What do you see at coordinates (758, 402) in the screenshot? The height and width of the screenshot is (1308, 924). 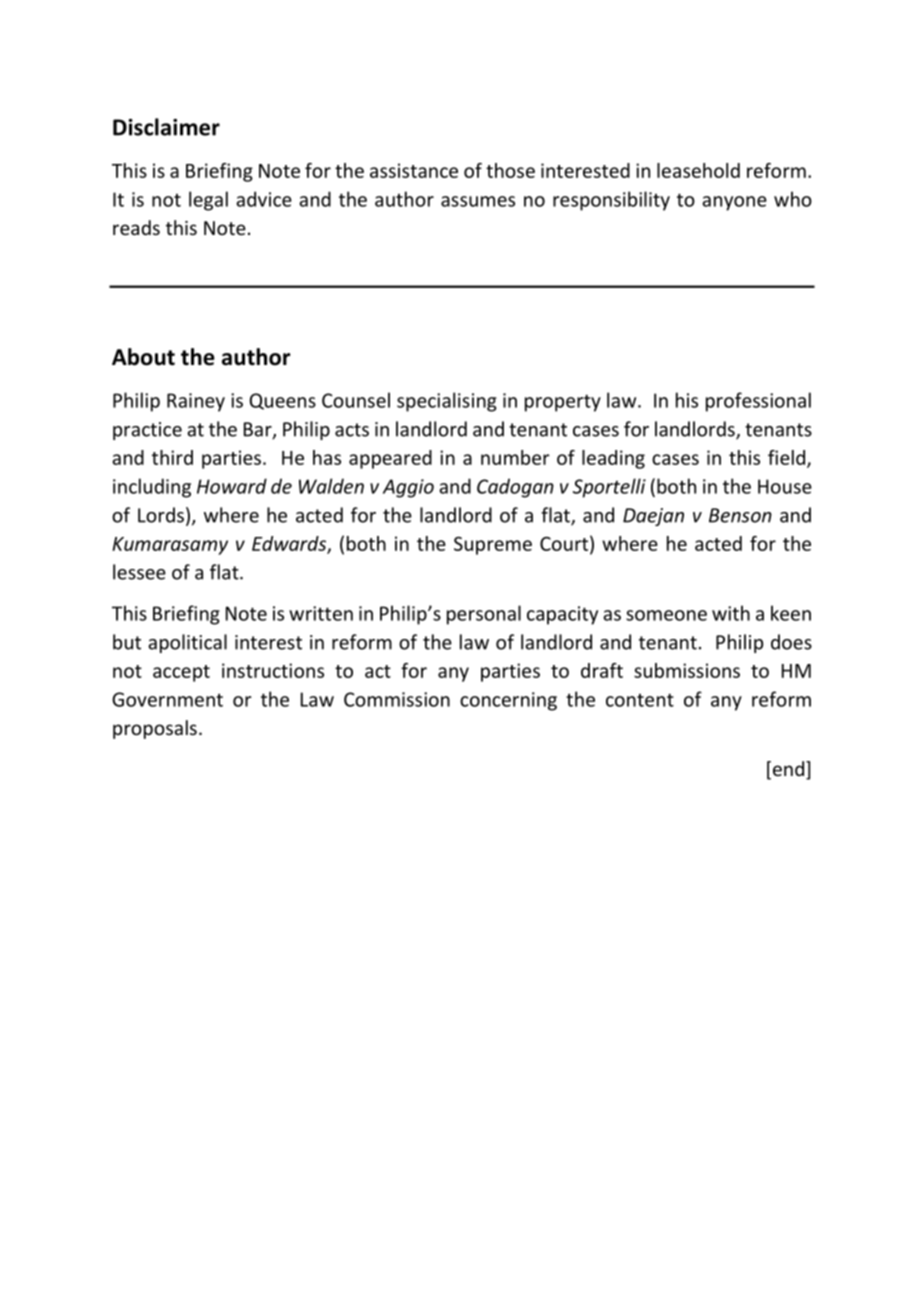 I see `professional` at bounding box center [758, 402].
